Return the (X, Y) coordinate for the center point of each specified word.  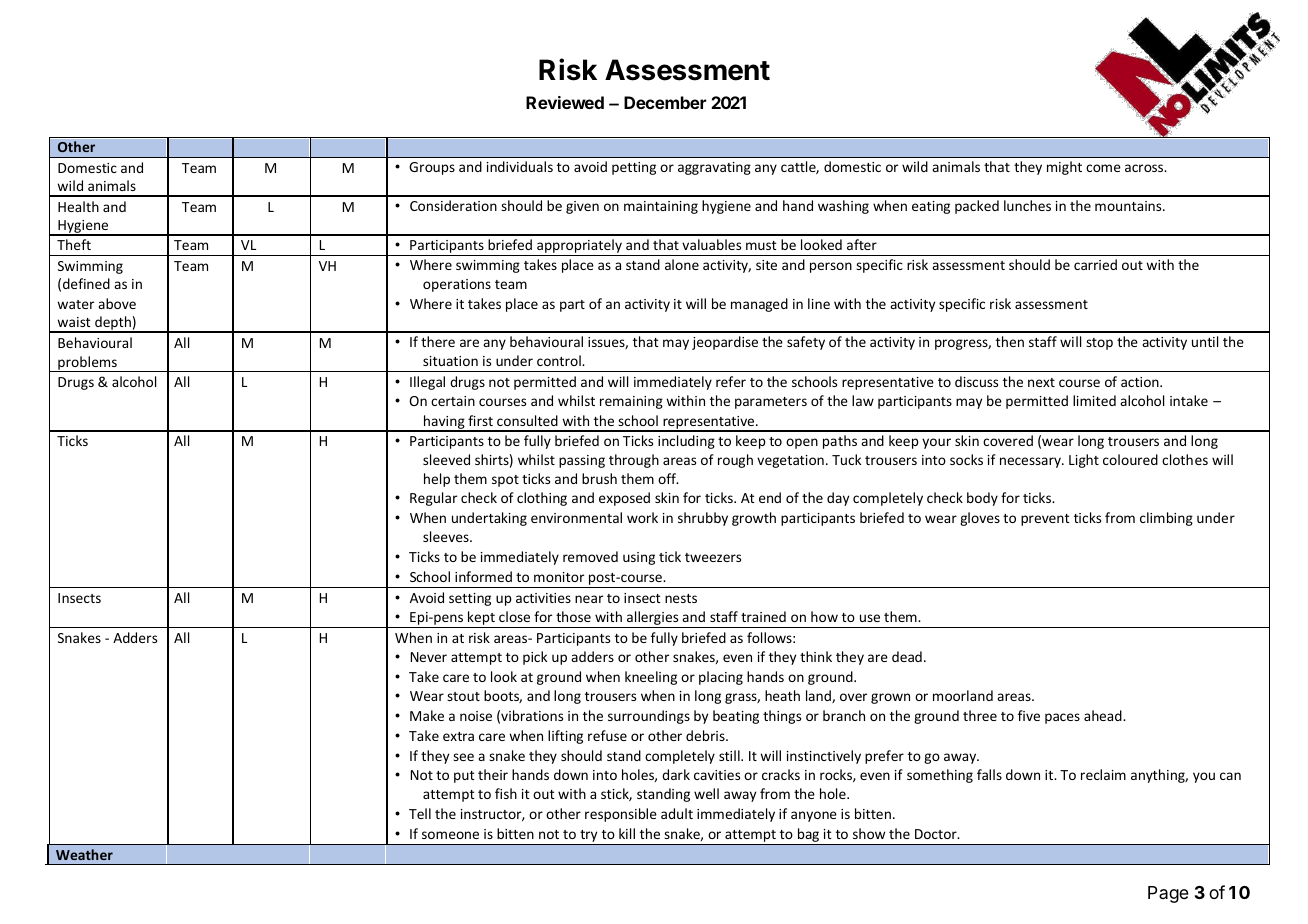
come (1103, 168)
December (665, 102)
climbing (1166, 519)
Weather (84, 854)
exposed (624, 499)
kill (627, 833)
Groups (432, 168)
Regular (433, 499)
